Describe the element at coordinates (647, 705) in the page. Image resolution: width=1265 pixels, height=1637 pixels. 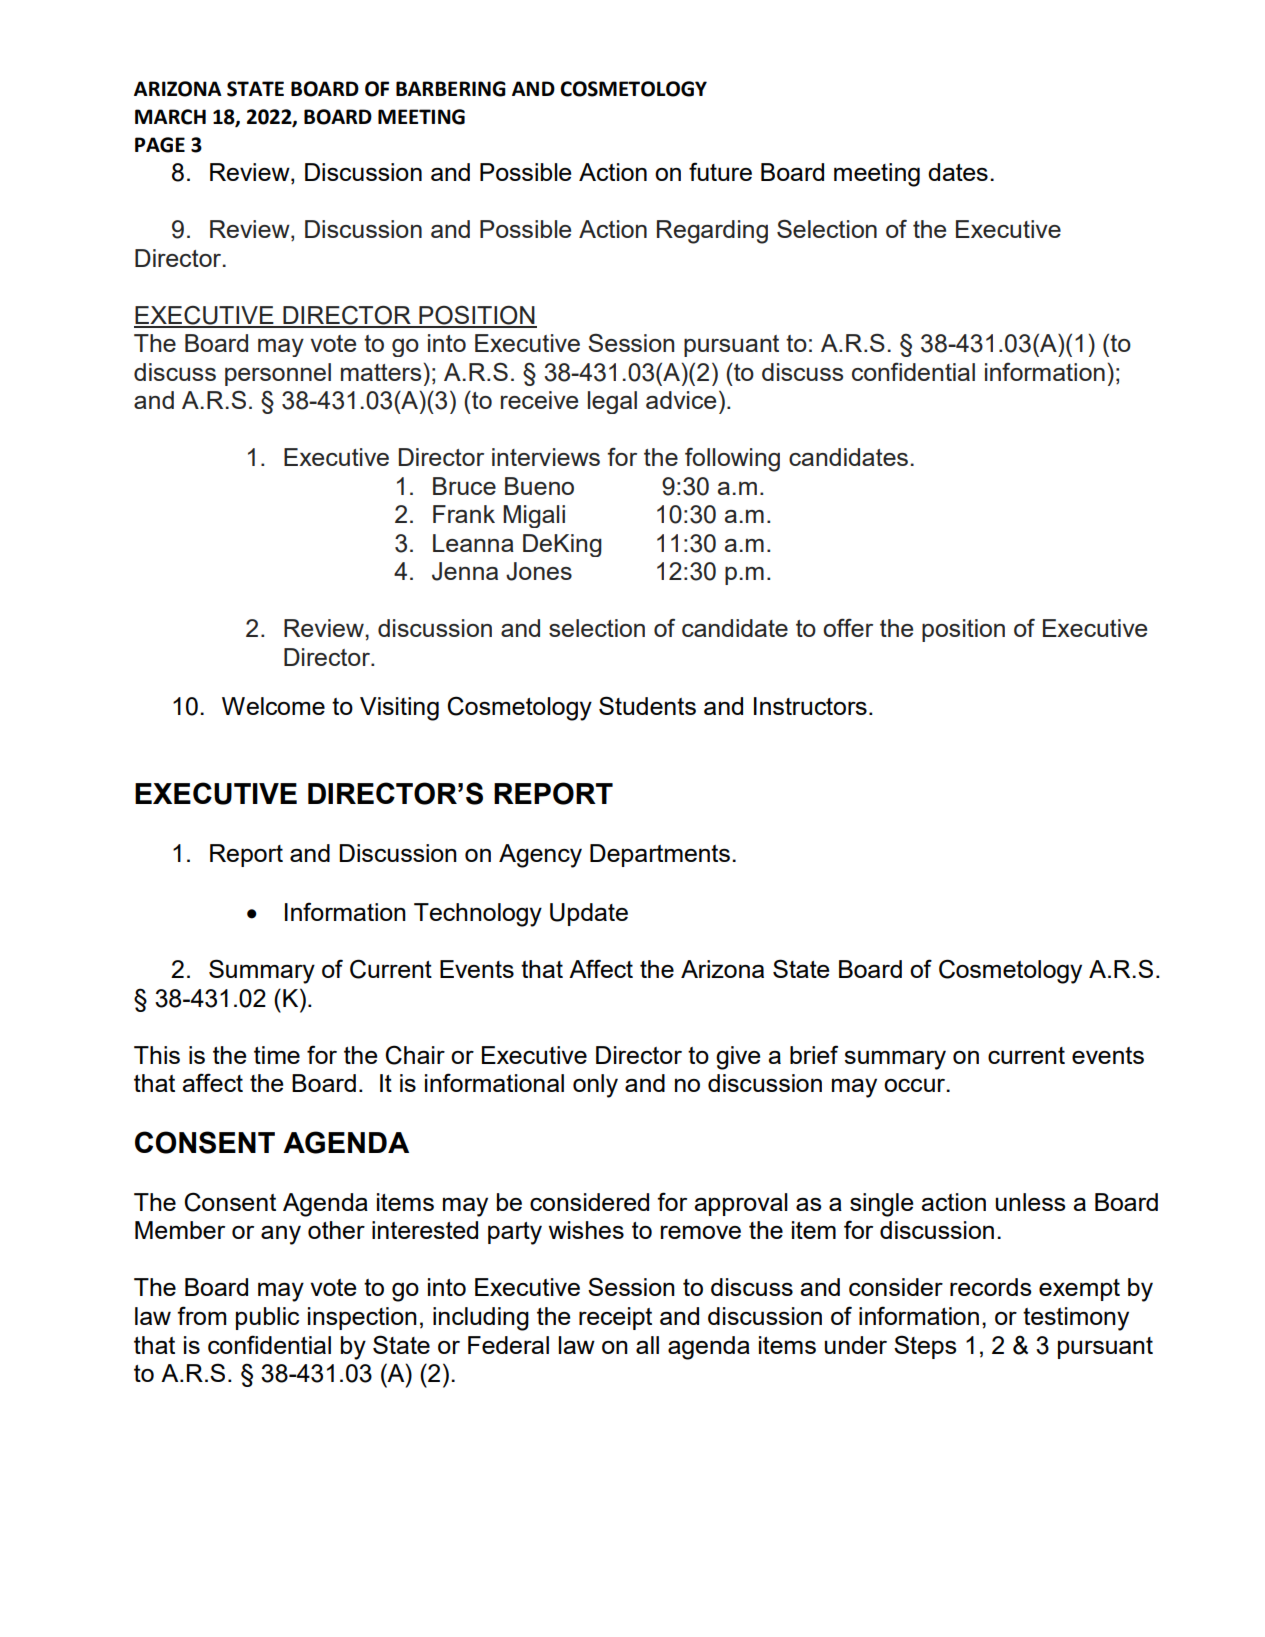
I see `Students` at that location.
